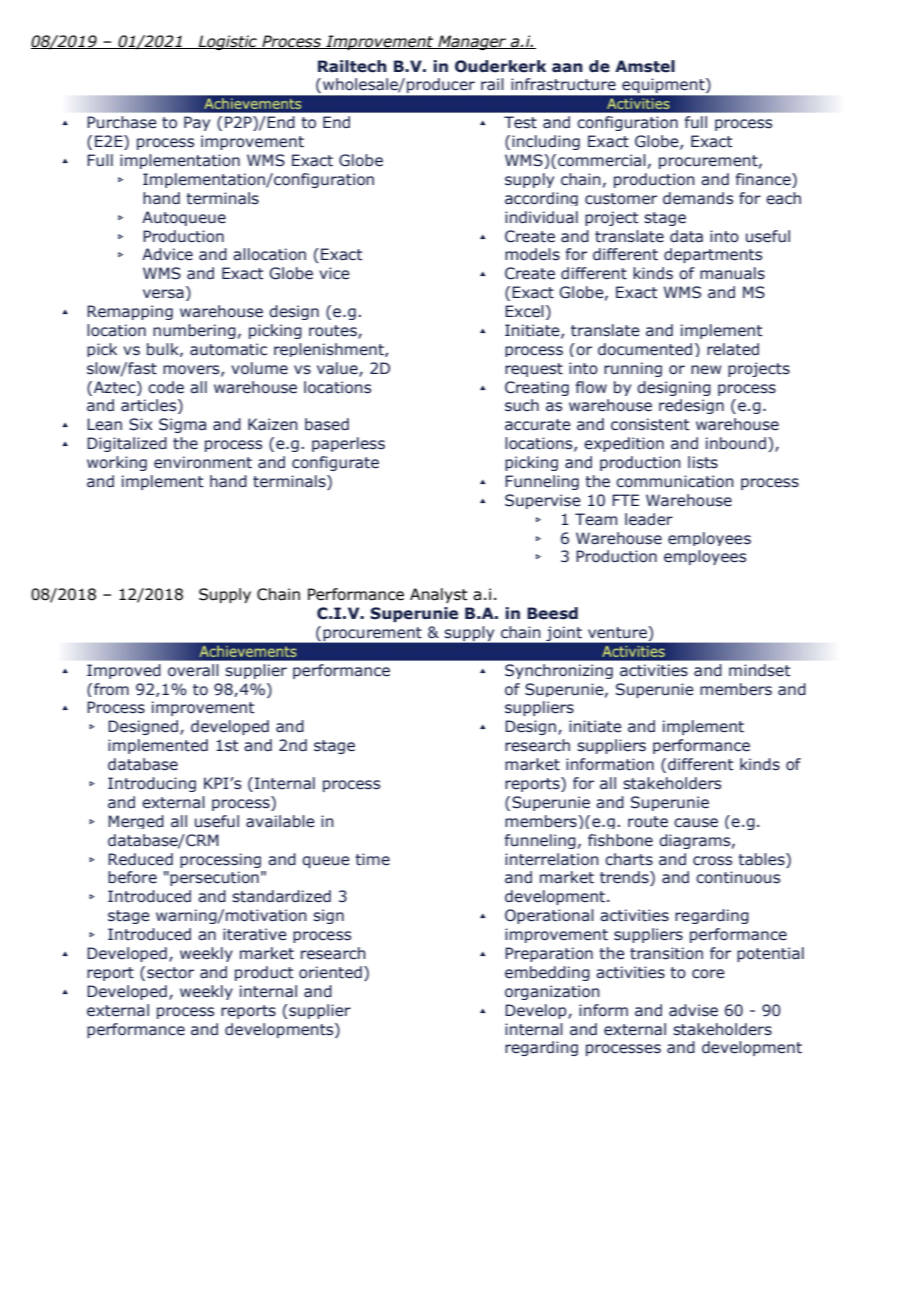 The width and height of the screenshot is (924, 1308). Describe the element at coordinates (170, 973) in the screenshot. I see `sector` at that location.
